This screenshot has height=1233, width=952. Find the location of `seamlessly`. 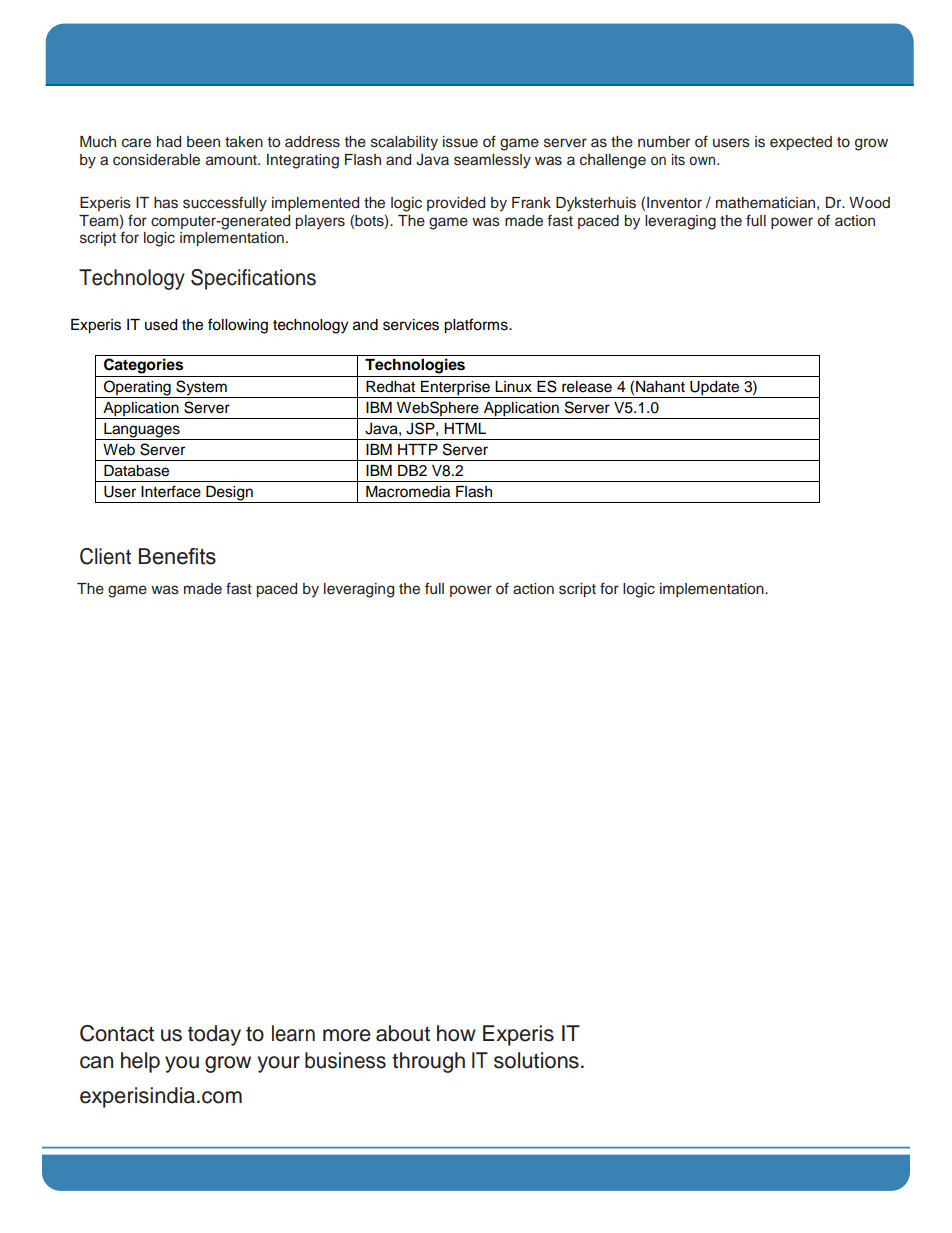

seamlessly is located at coordinates (492, 161).
